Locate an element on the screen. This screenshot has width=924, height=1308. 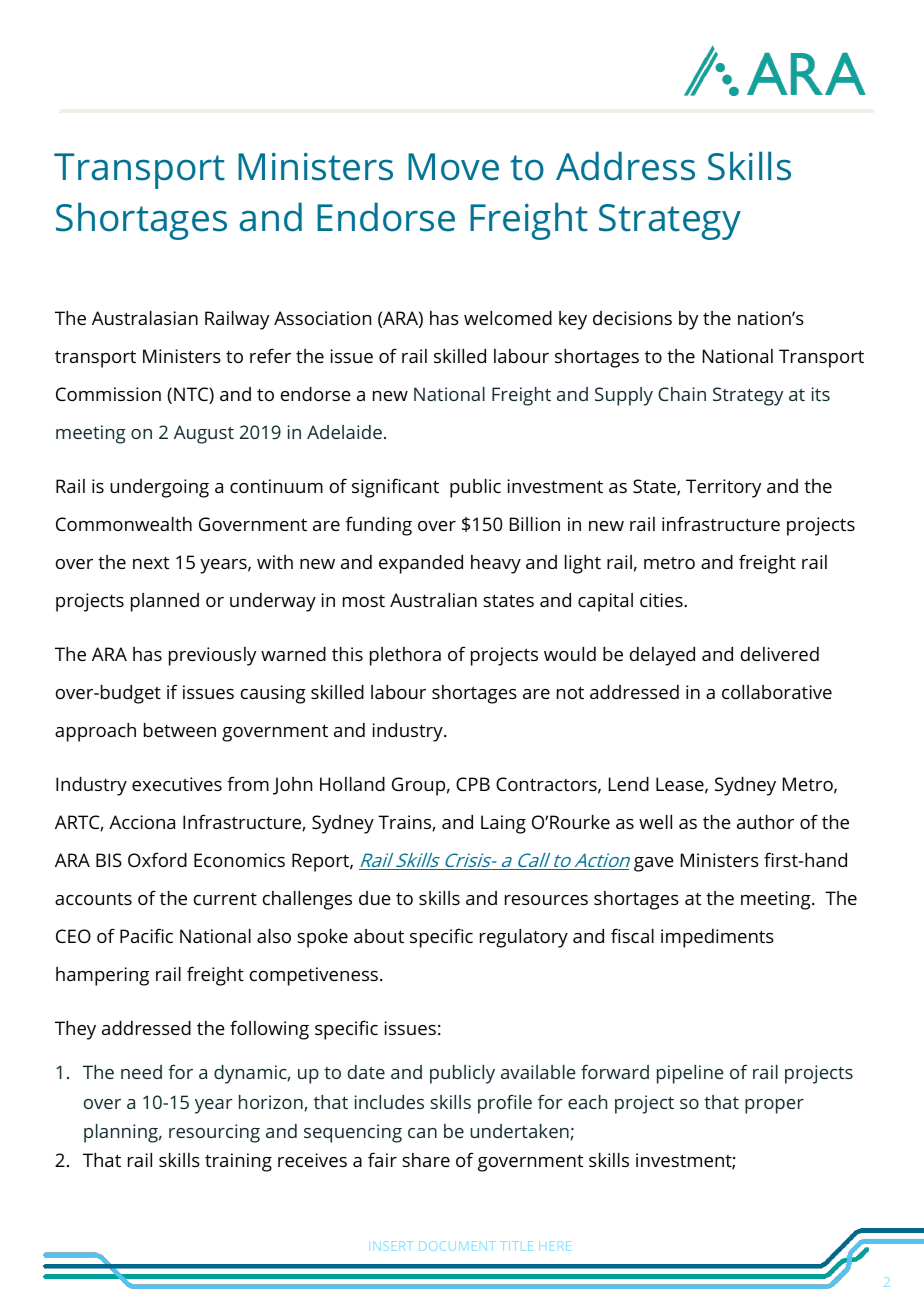
Australian is located at coordinates (433, 600).
